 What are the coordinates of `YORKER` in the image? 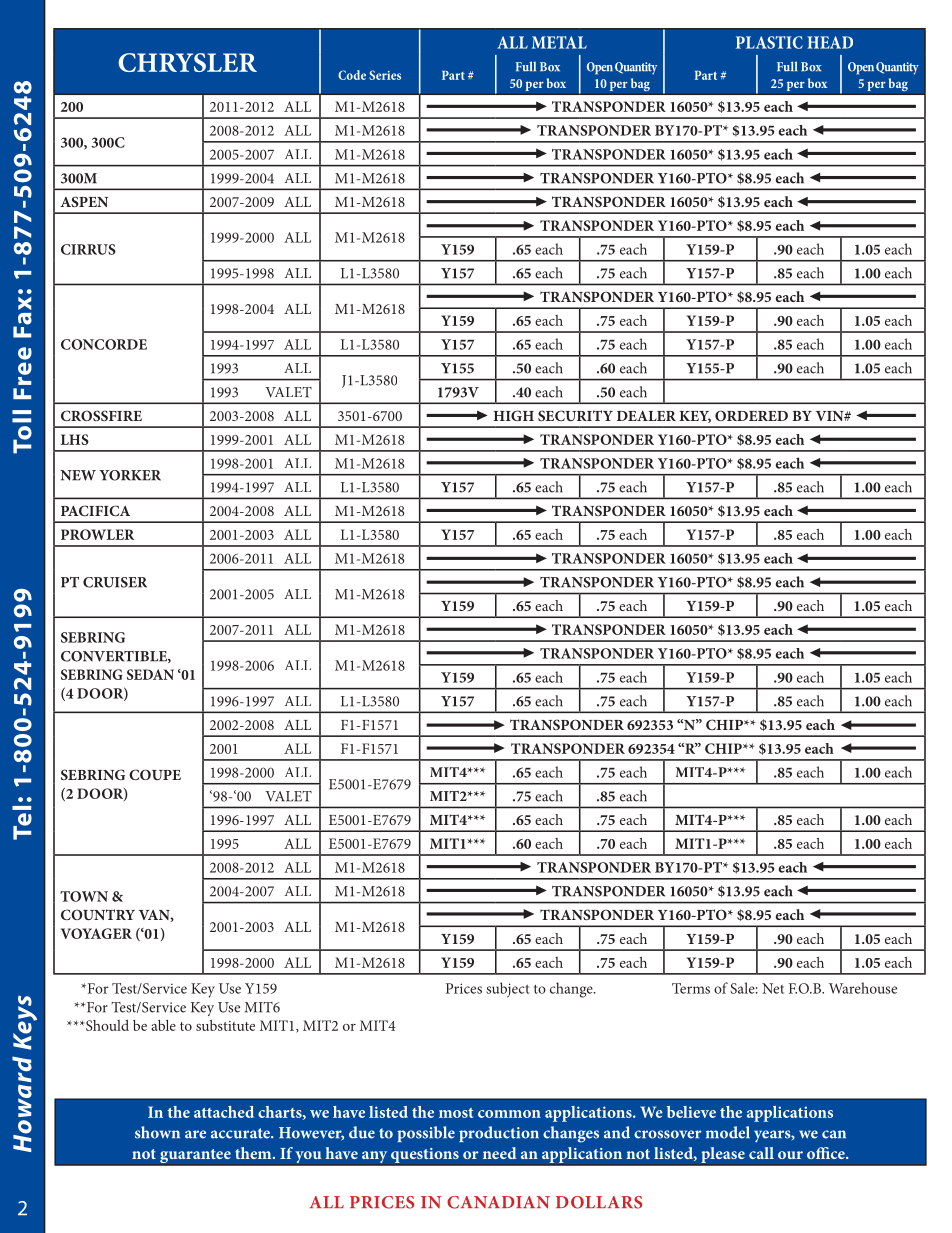 It's located at (130, 475).
